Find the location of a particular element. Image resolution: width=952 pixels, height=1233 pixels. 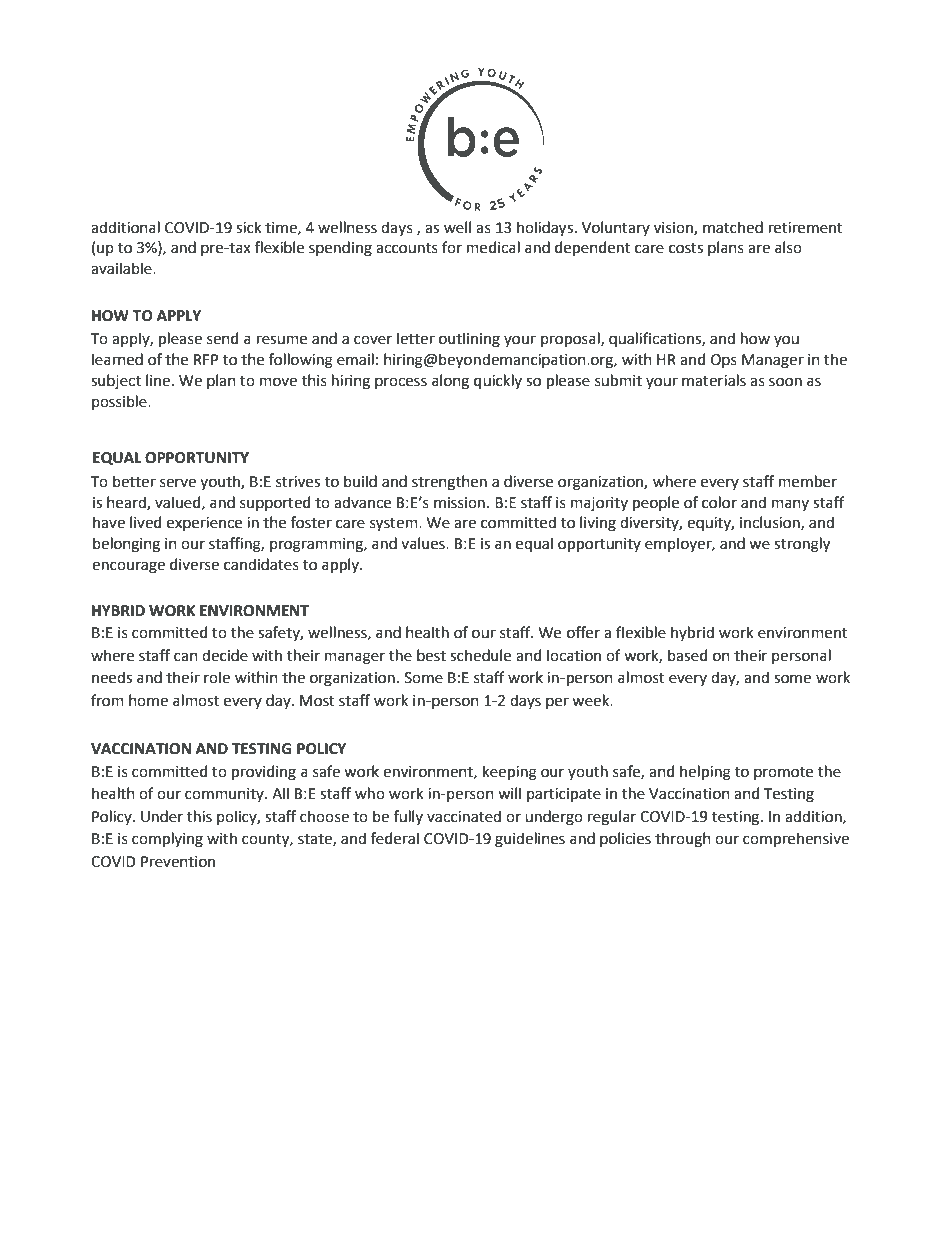

vaccinated is located at coordinates (464, 816).
